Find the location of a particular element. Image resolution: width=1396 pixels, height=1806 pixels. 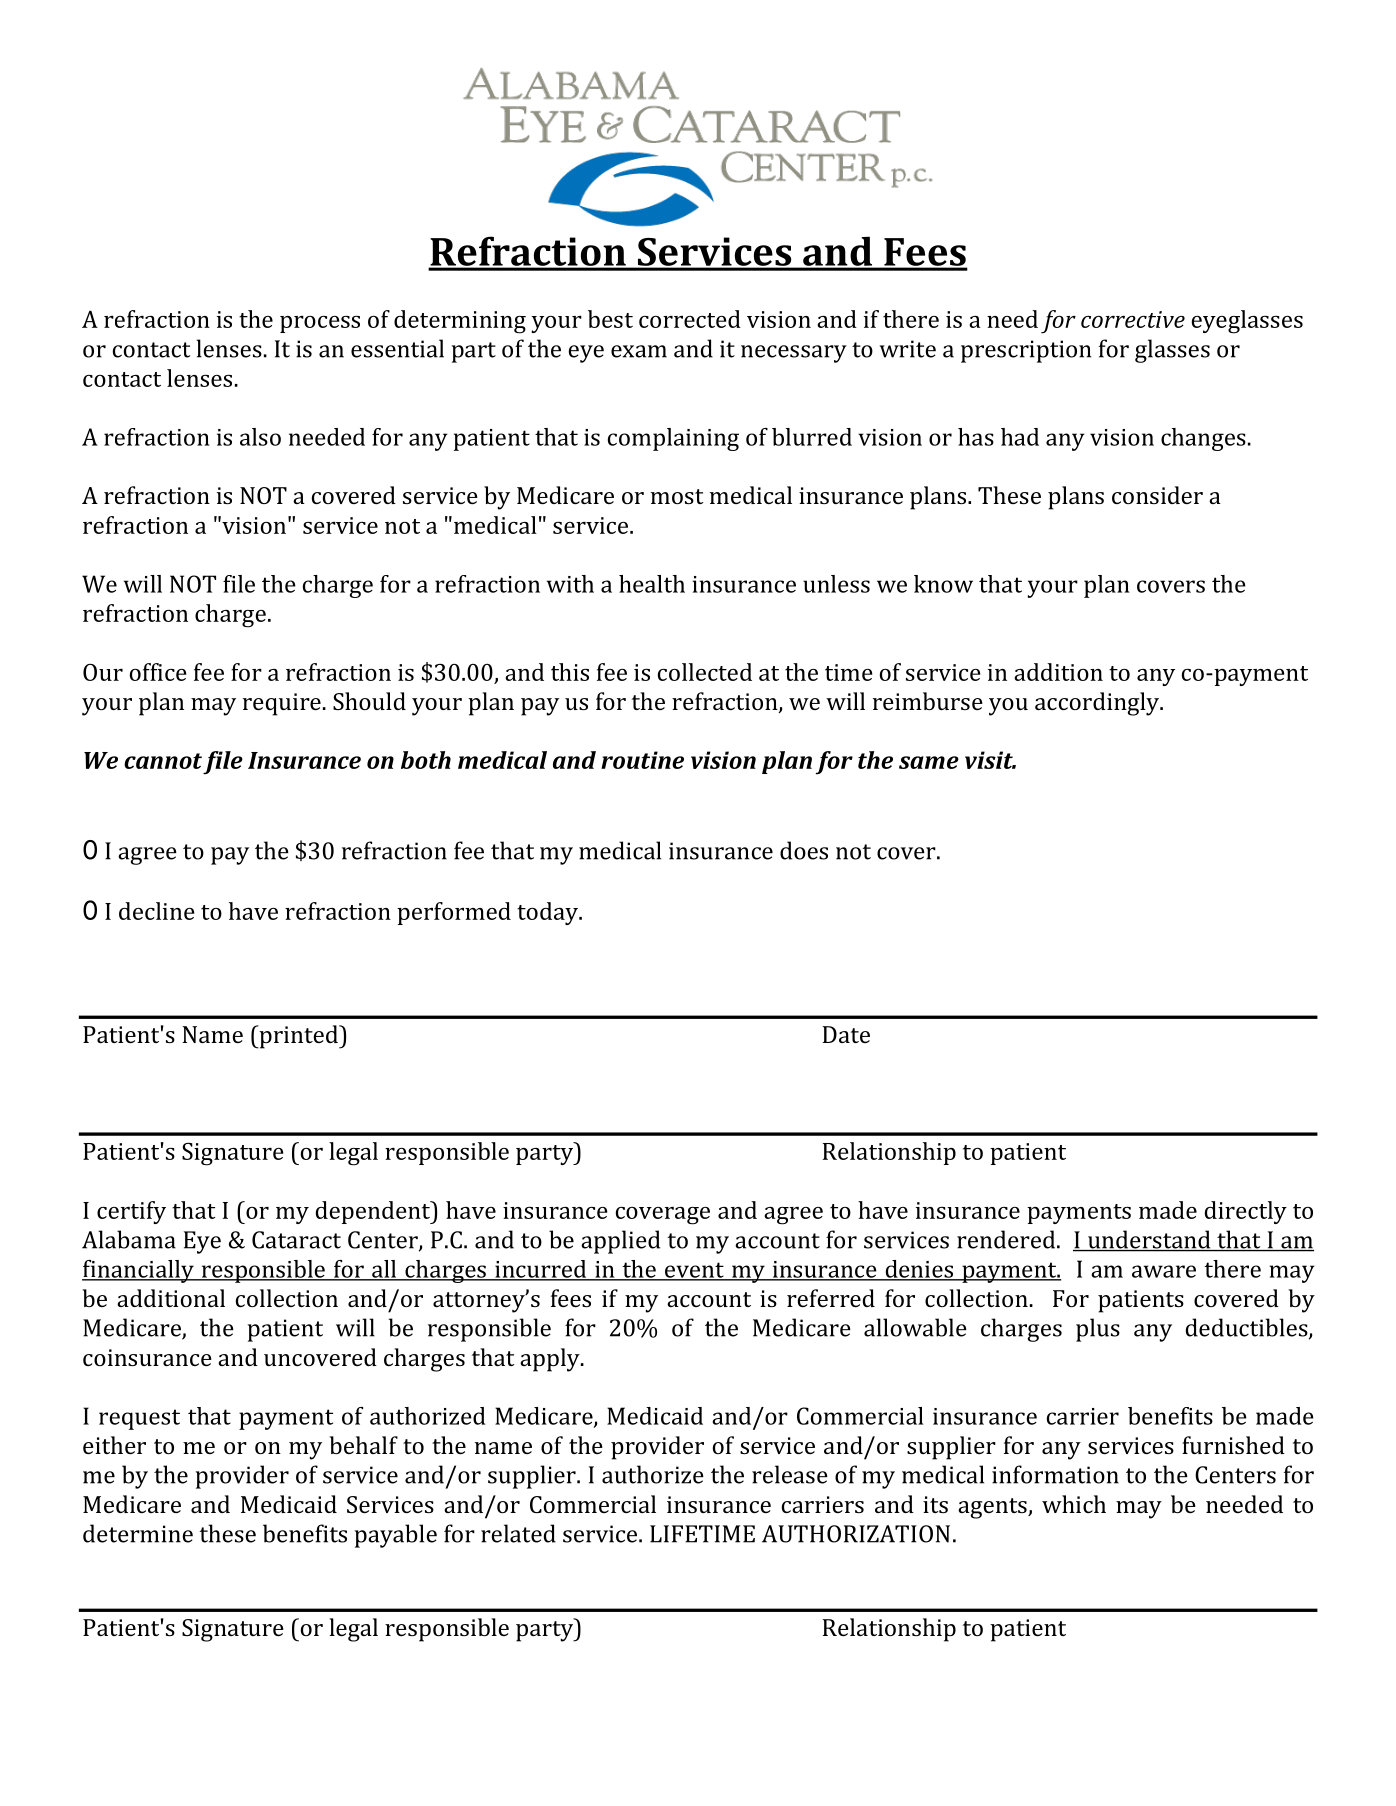

decline is located at coordinates (156, 911).
